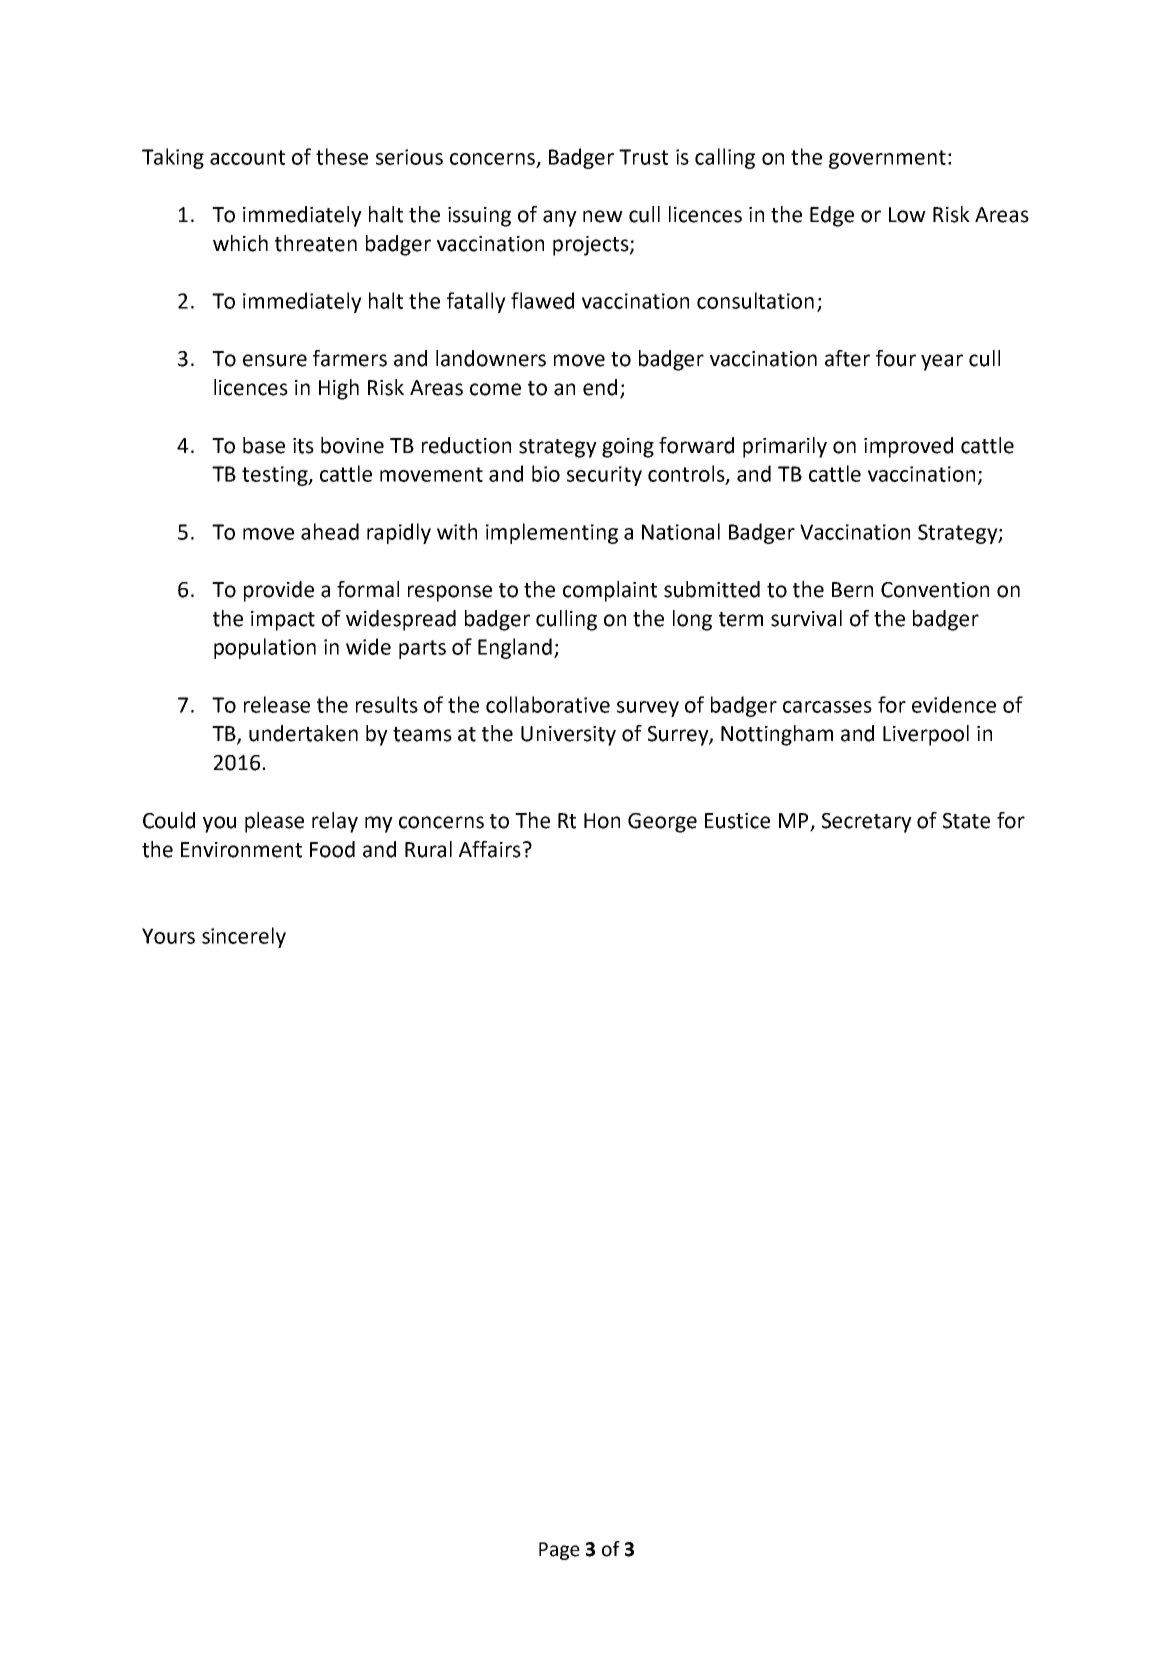 This document has height=1658, width=1172. I want to click on Hon, so click(602, 821).
